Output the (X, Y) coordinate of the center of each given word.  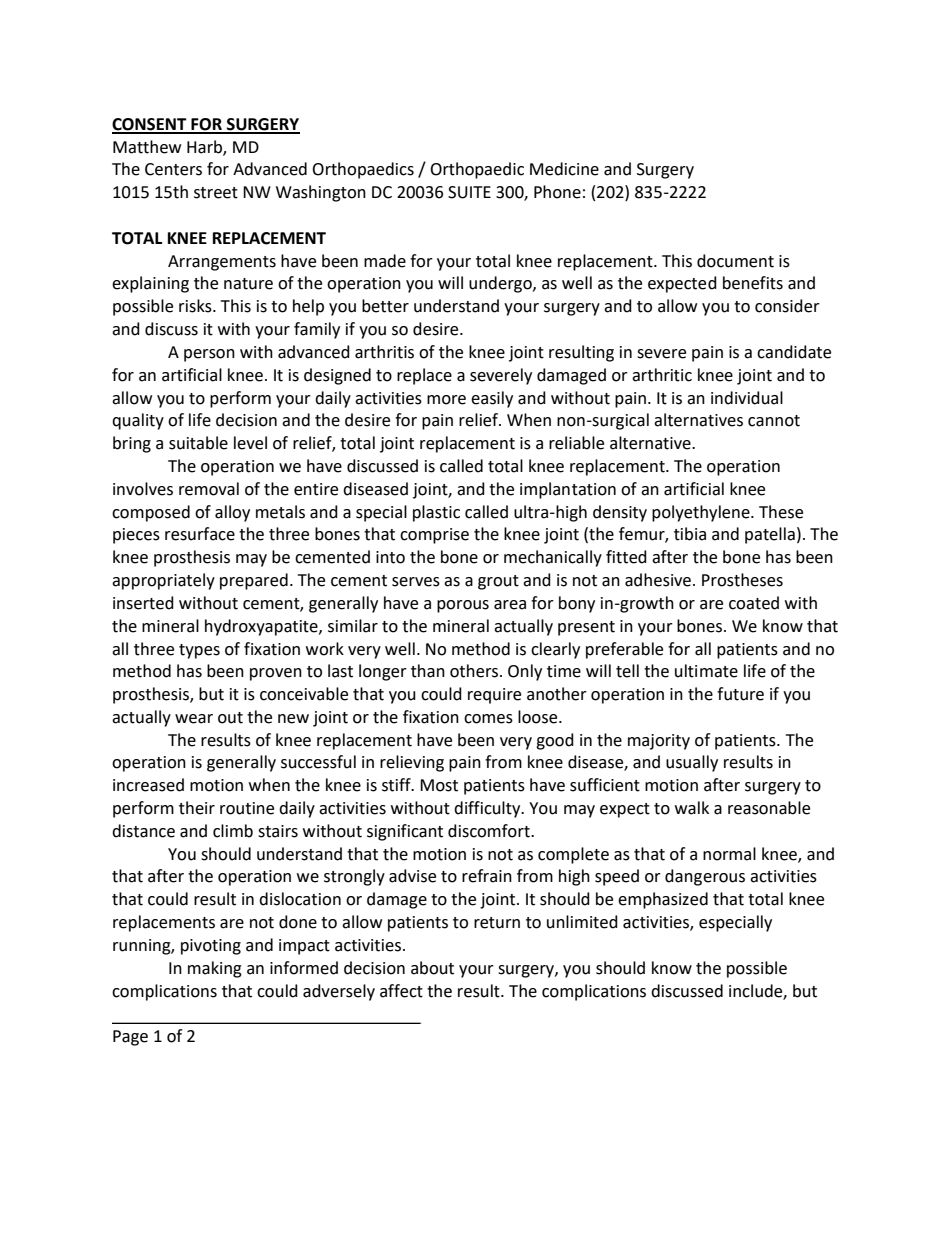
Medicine (564, 169)
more (446, 400)
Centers (173, 169)
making (215, 969)
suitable (198, 443)
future (740, 694)
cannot (774, 421)
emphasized (663, 900)
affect (401, 991)
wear (194, 719)
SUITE (469, 192)
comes (488, 719)
